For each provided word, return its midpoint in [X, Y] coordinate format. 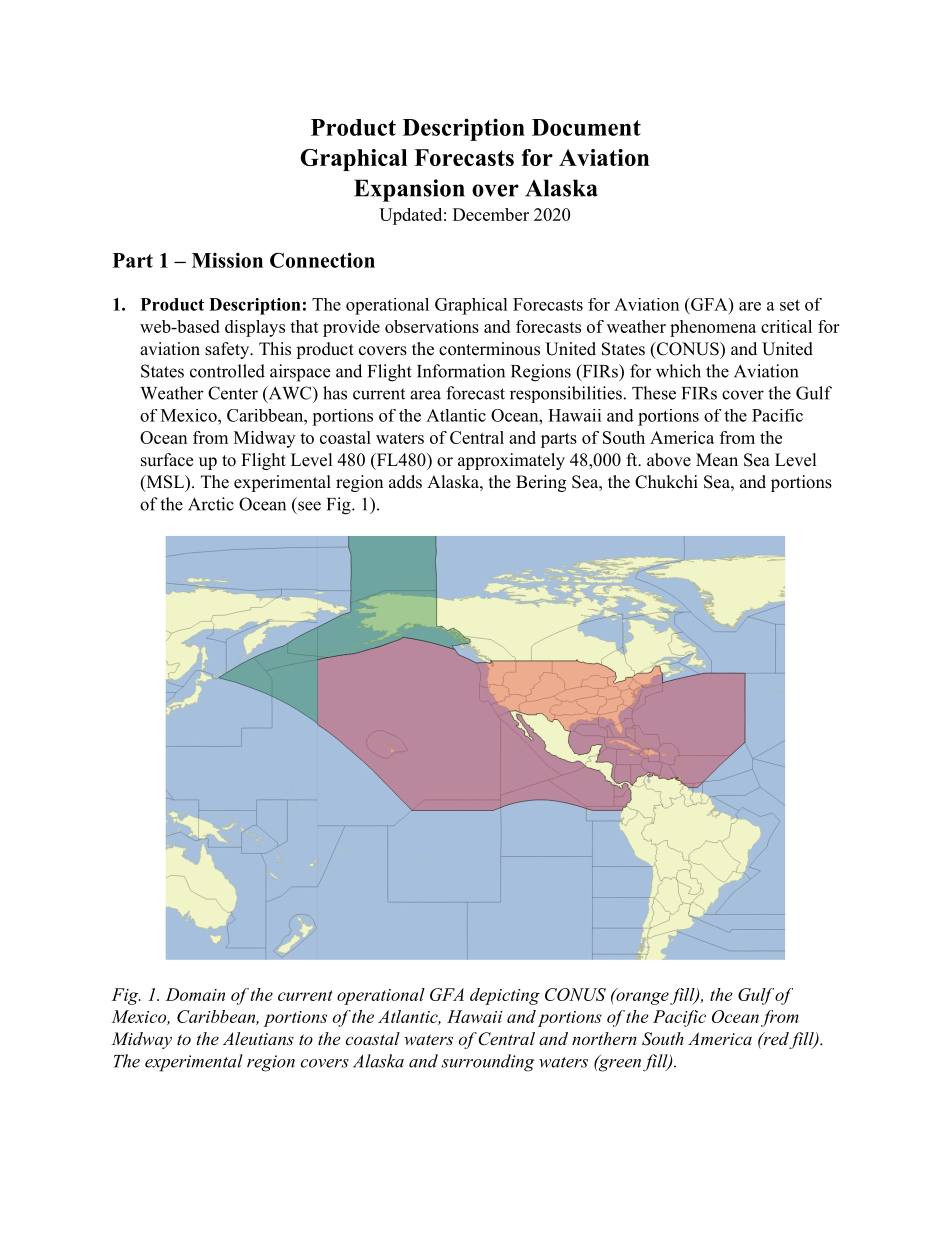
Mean [717, 460]
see [309, 506]
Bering [541, 483]
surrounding [487, 1063]
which [678, 371]
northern [604, 1038]
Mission [227, 260]
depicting [505, 996]
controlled [227, 371]
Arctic [211, 504]
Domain [195, 994]
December [491, 214]
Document [586, 127]
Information [461, 371]
